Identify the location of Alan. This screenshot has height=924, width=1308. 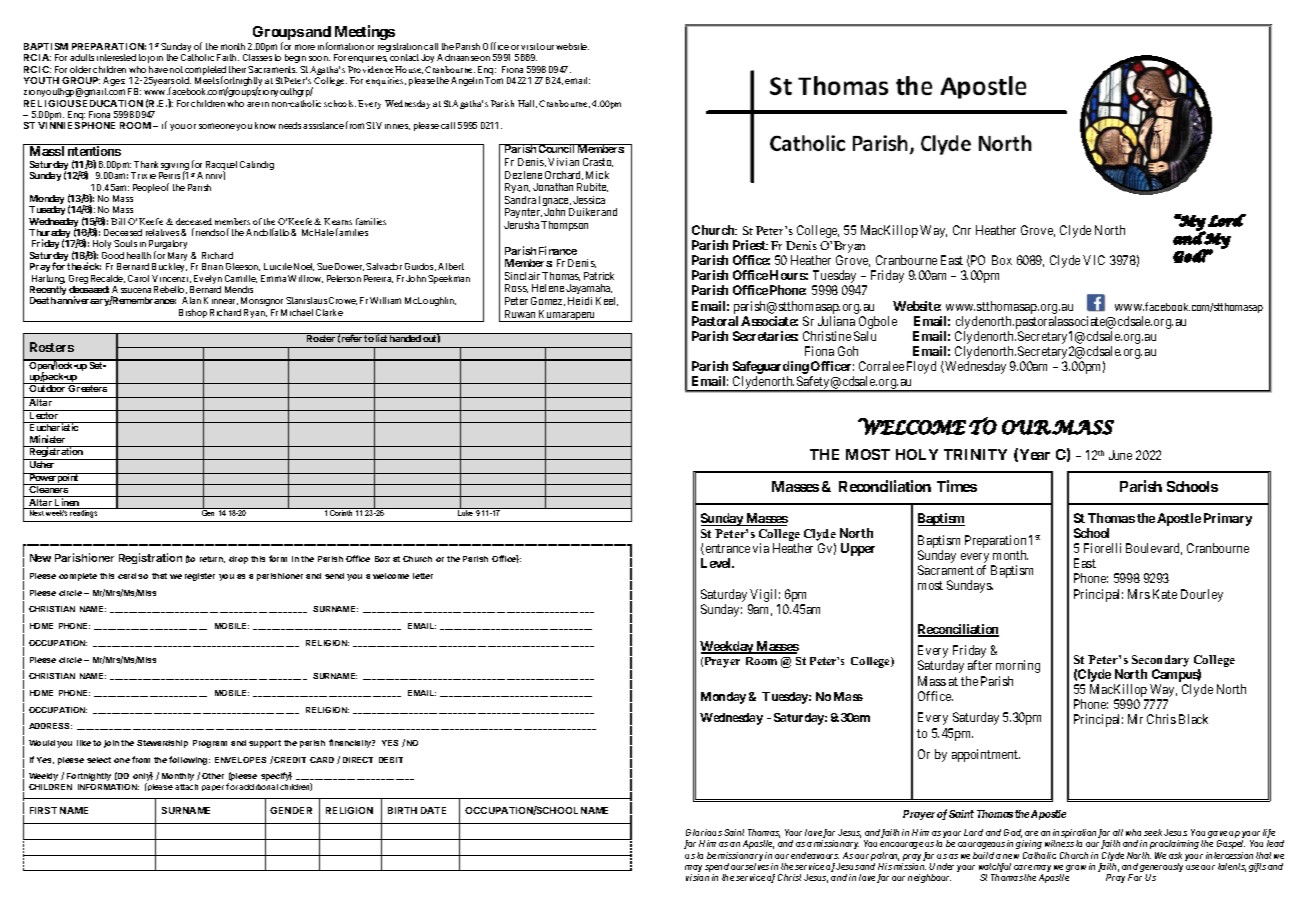
(191, 300).
